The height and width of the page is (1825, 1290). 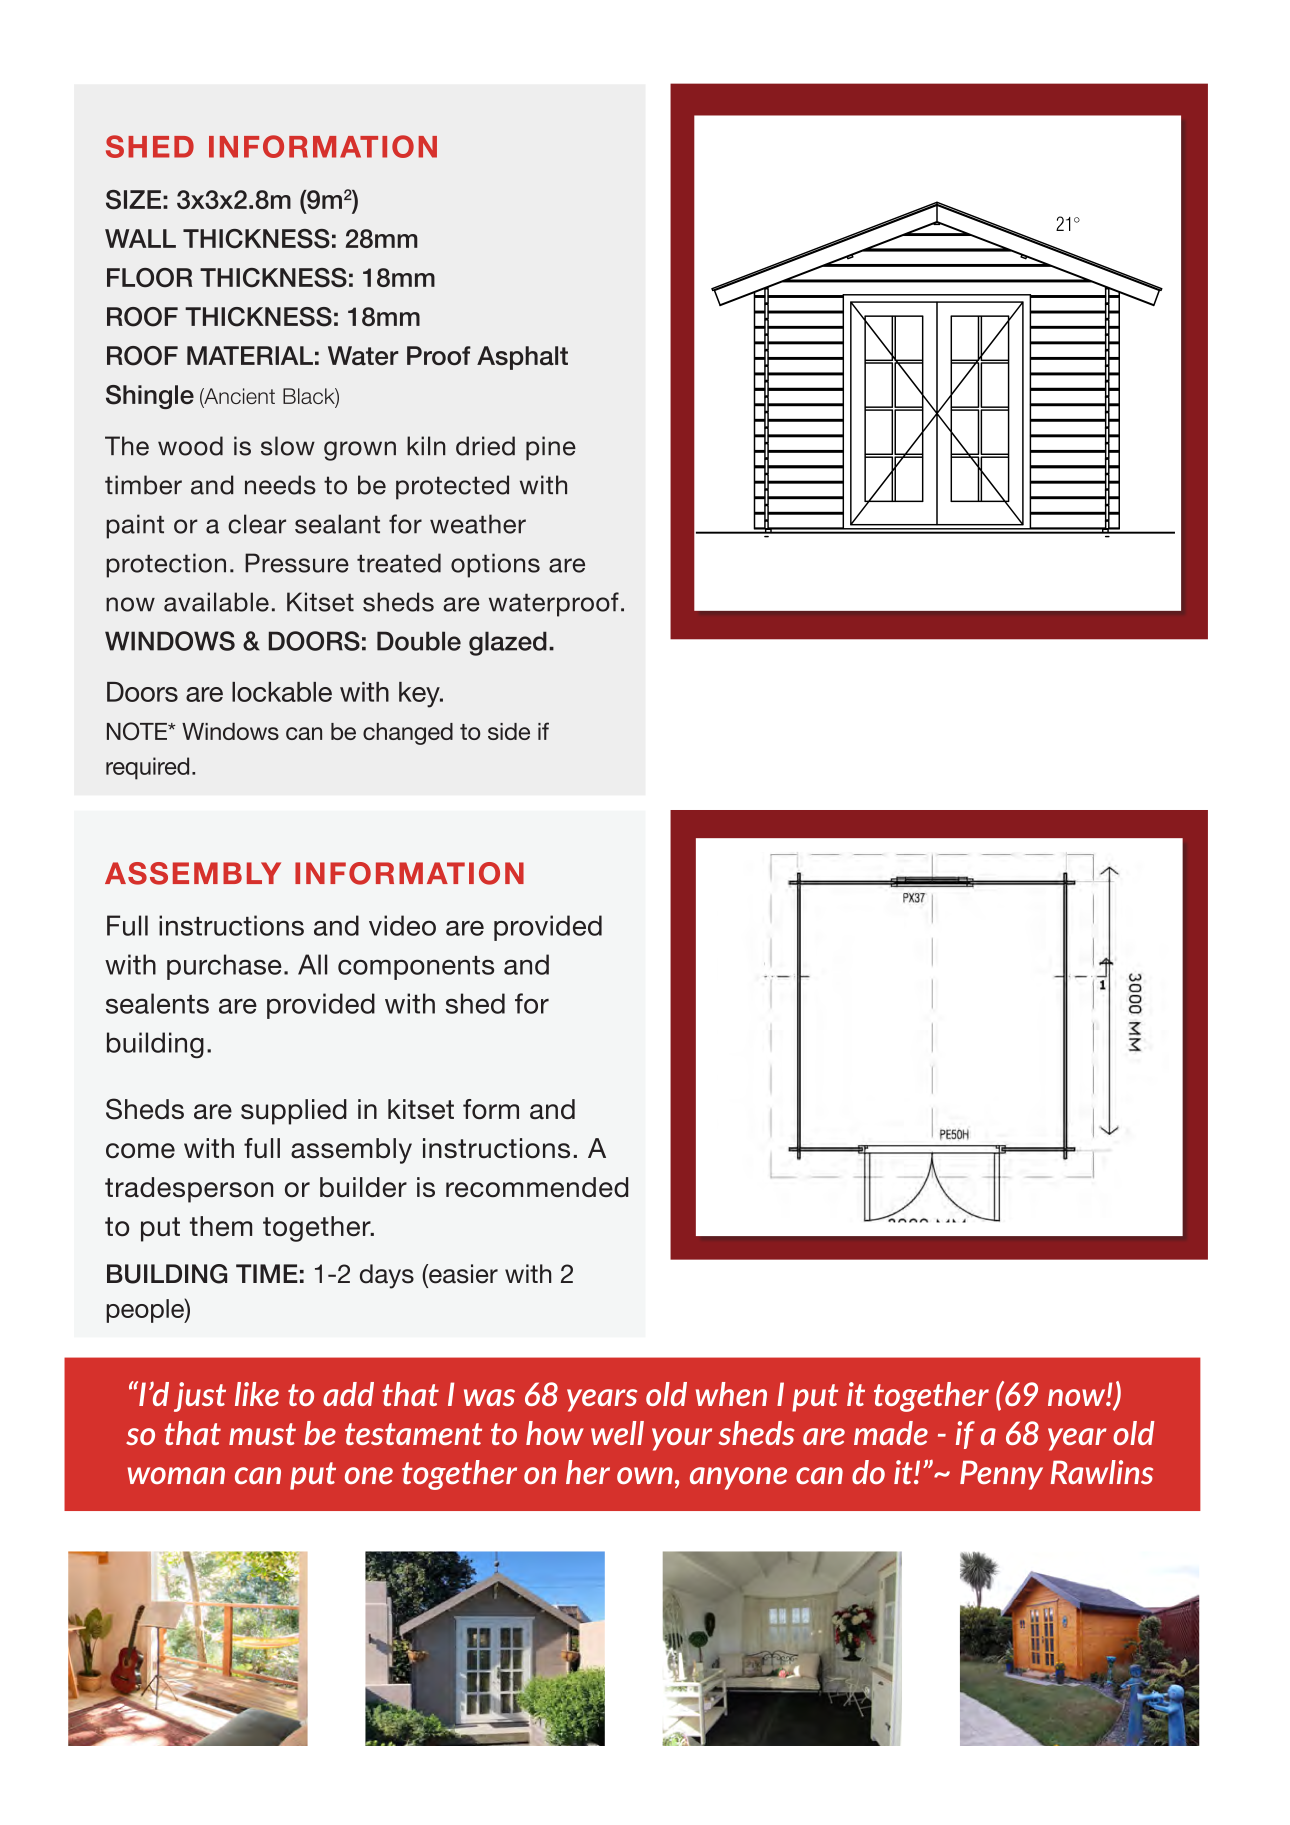 I want to click on how, so click(x=555, y=1433).
